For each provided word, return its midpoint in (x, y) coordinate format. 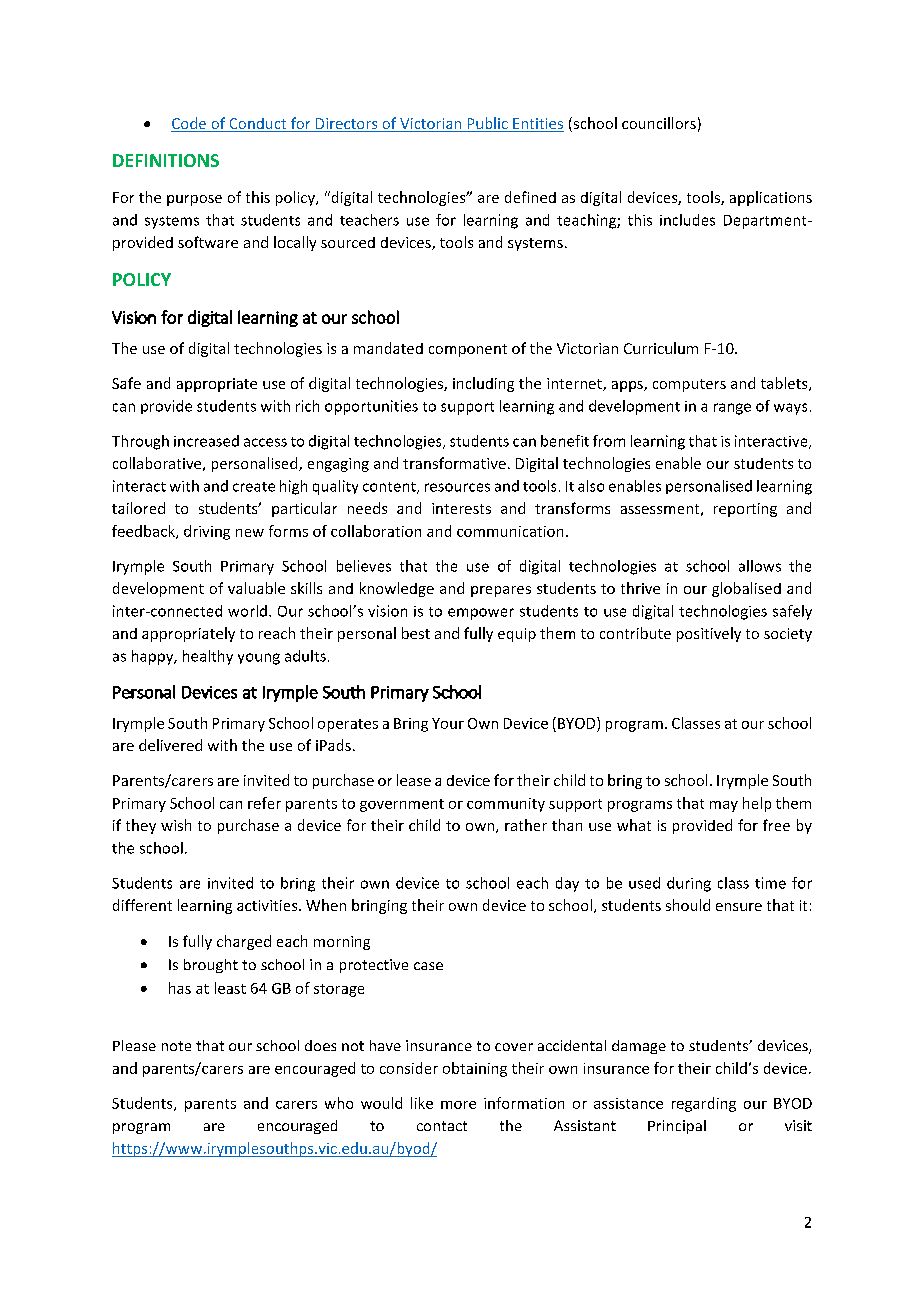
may (724, 806)
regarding (704, 1104)
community (506, 805)
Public (487, 124)
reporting (745, 510)
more (458, 1105)
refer (264, 803)
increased (206, 441)
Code (190, 124)
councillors (659, 123)
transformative (454, 463)
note (176, 1046)
